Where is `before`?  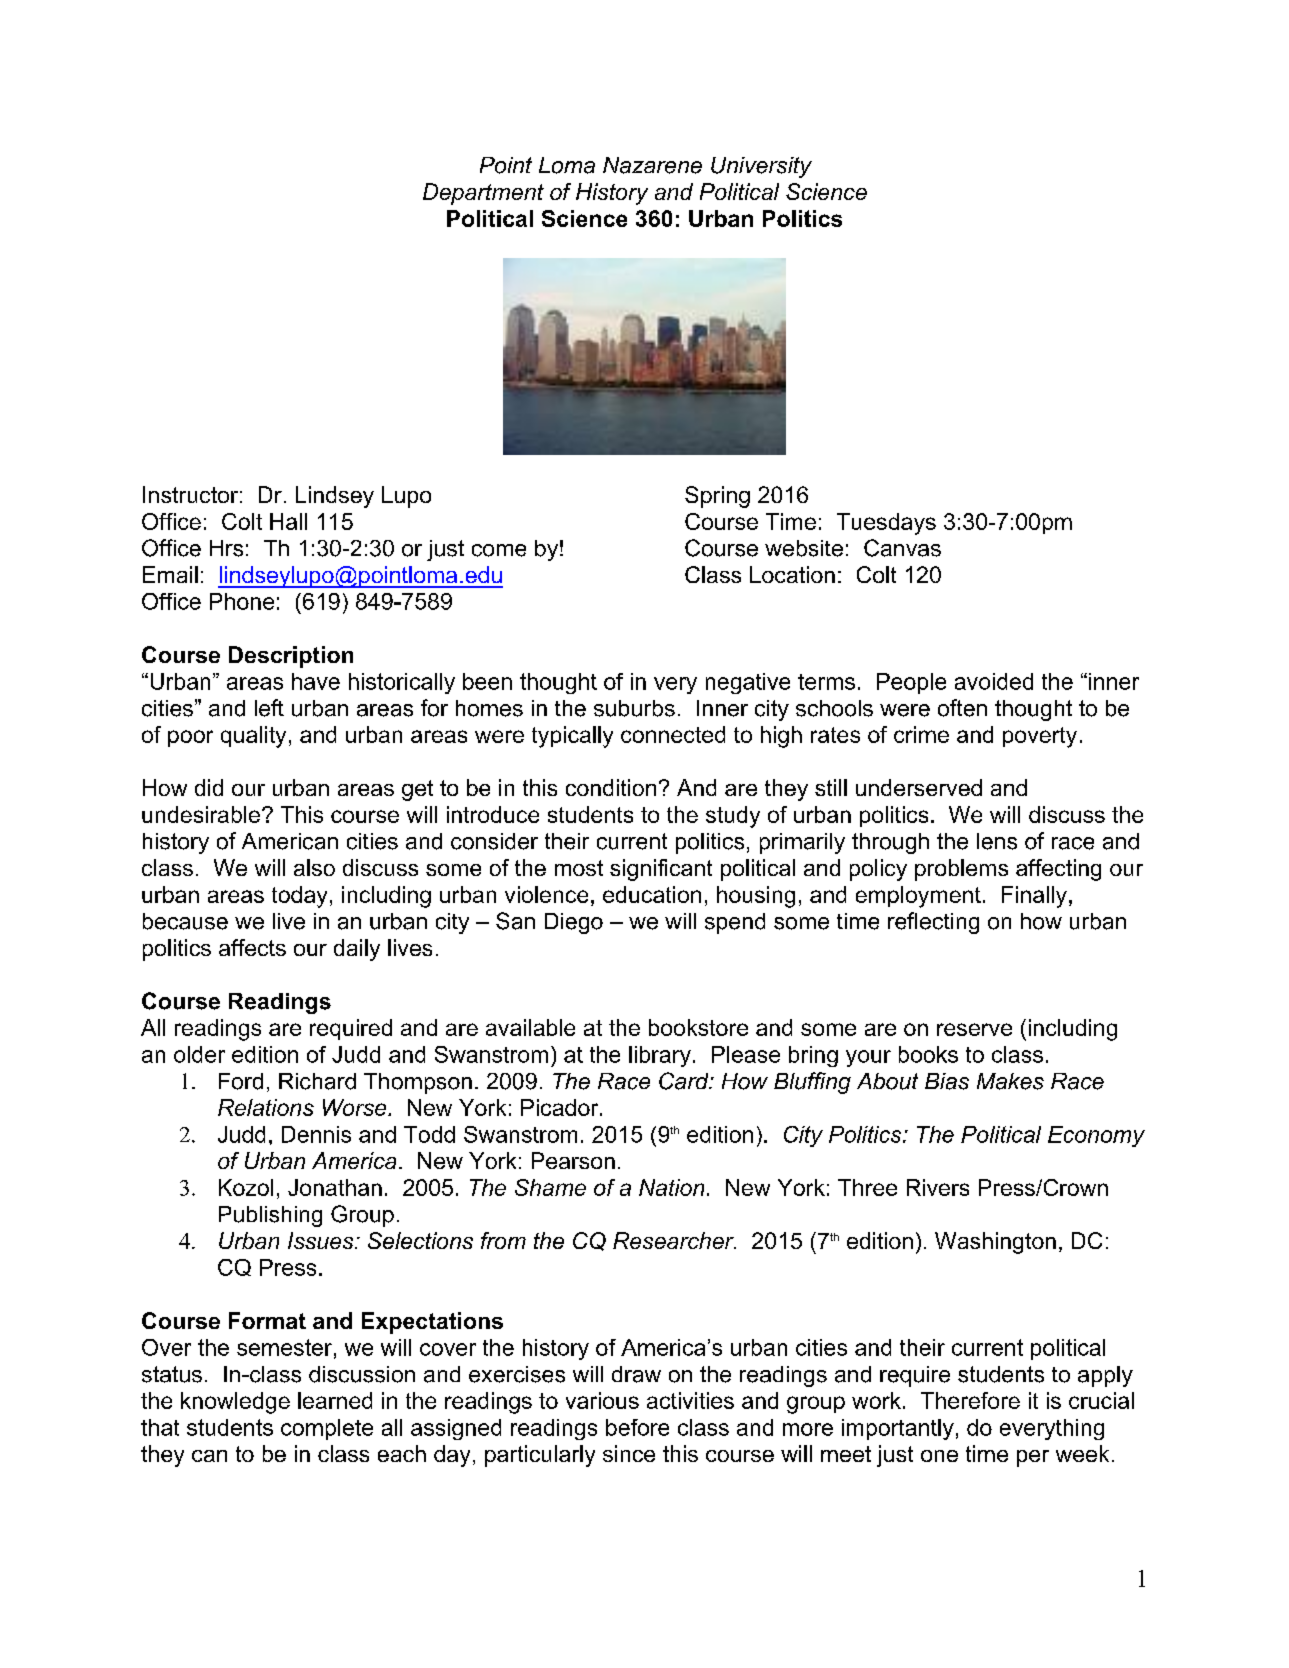 before is located at coordinates (637, 1427).
